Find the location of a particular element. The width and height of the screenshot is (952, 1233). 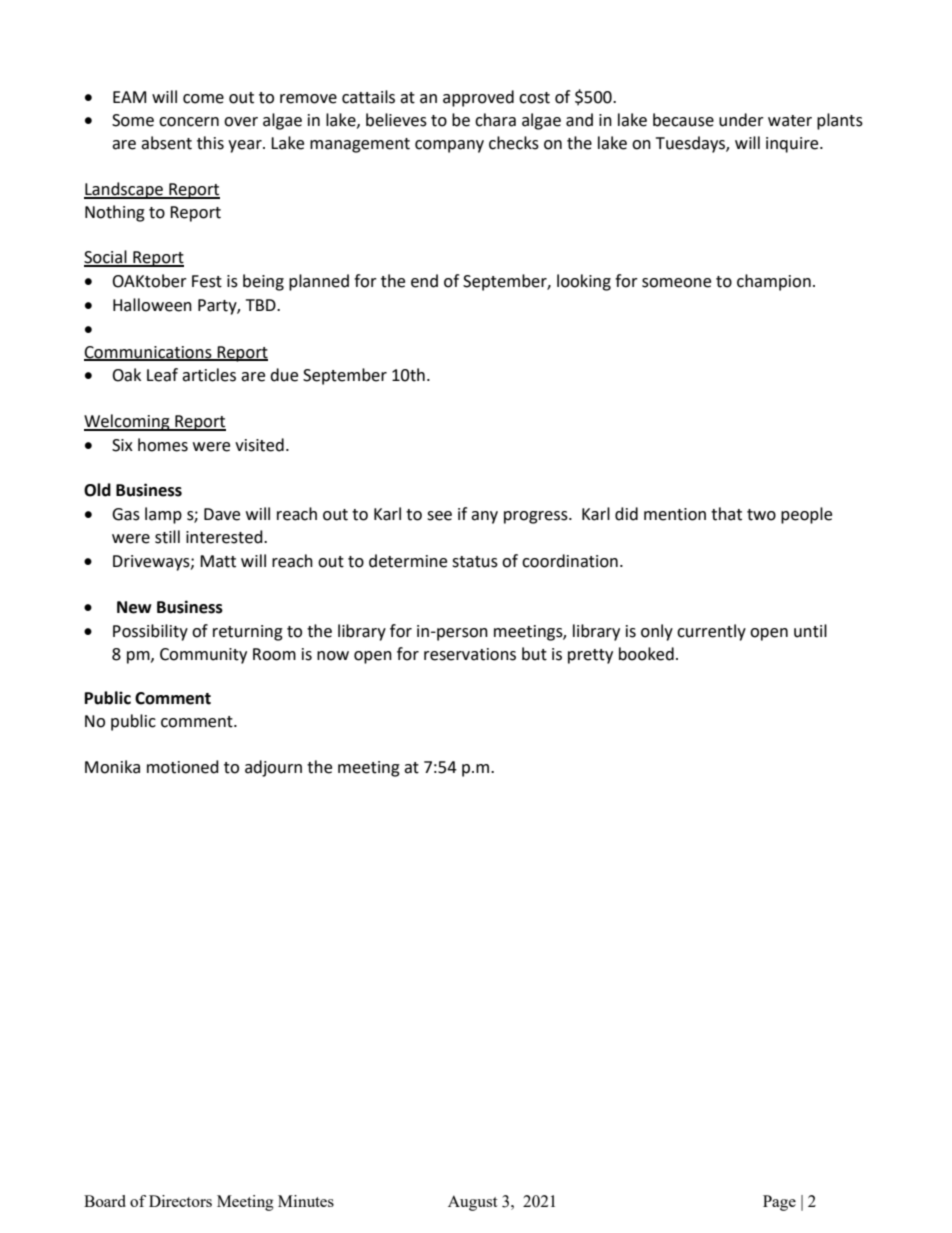

but is located at coordinates (534, 654).
